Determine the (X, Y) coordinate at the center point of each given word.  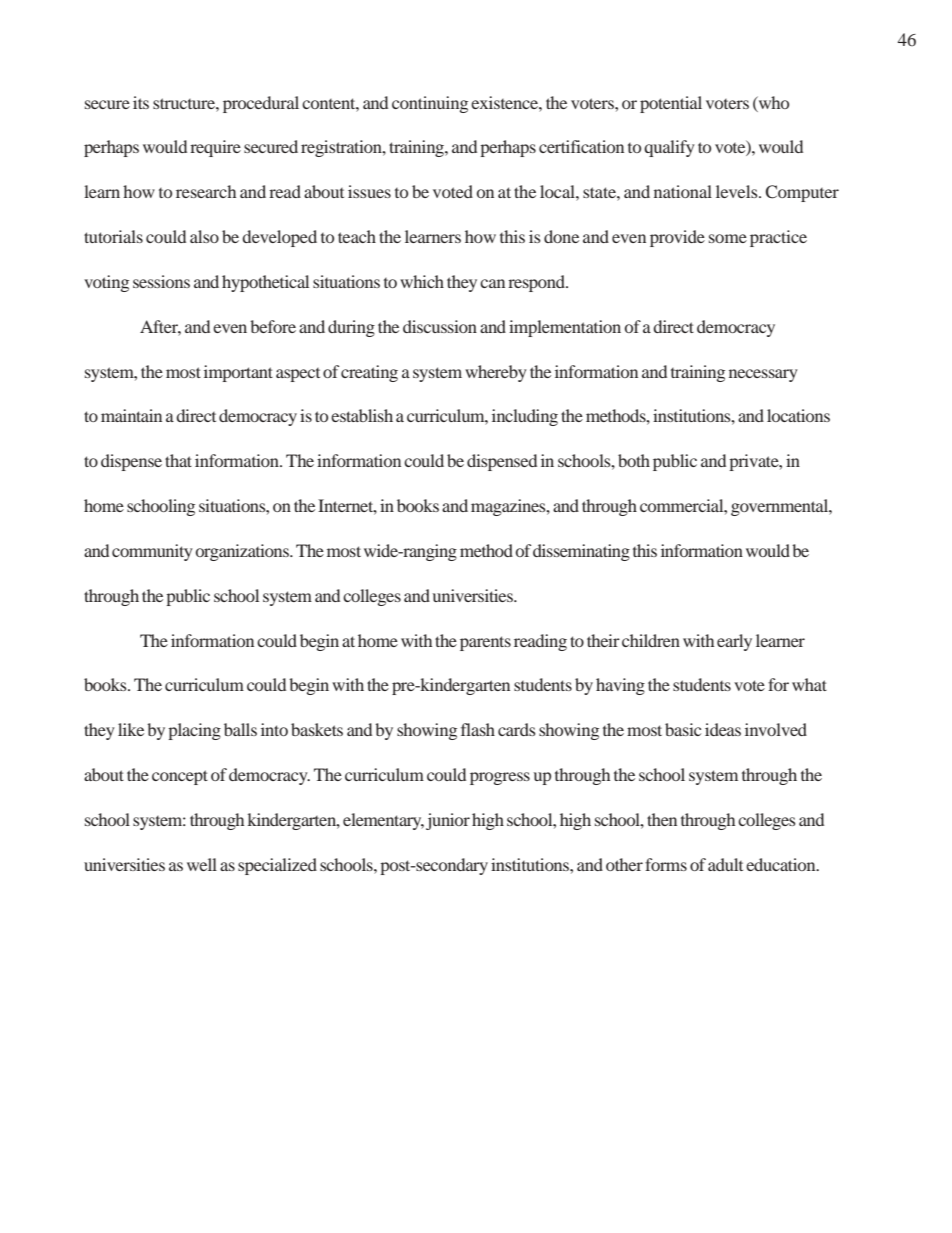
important (238, 373)
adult (725, 864)
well (202, 864)
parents (485, 643)
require (215, 148)
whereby (496, 373)
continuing (430, 104)
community (152, 552)
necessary (763, 375)
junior (448, 821)
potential (671, 104)
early (734, 642)
